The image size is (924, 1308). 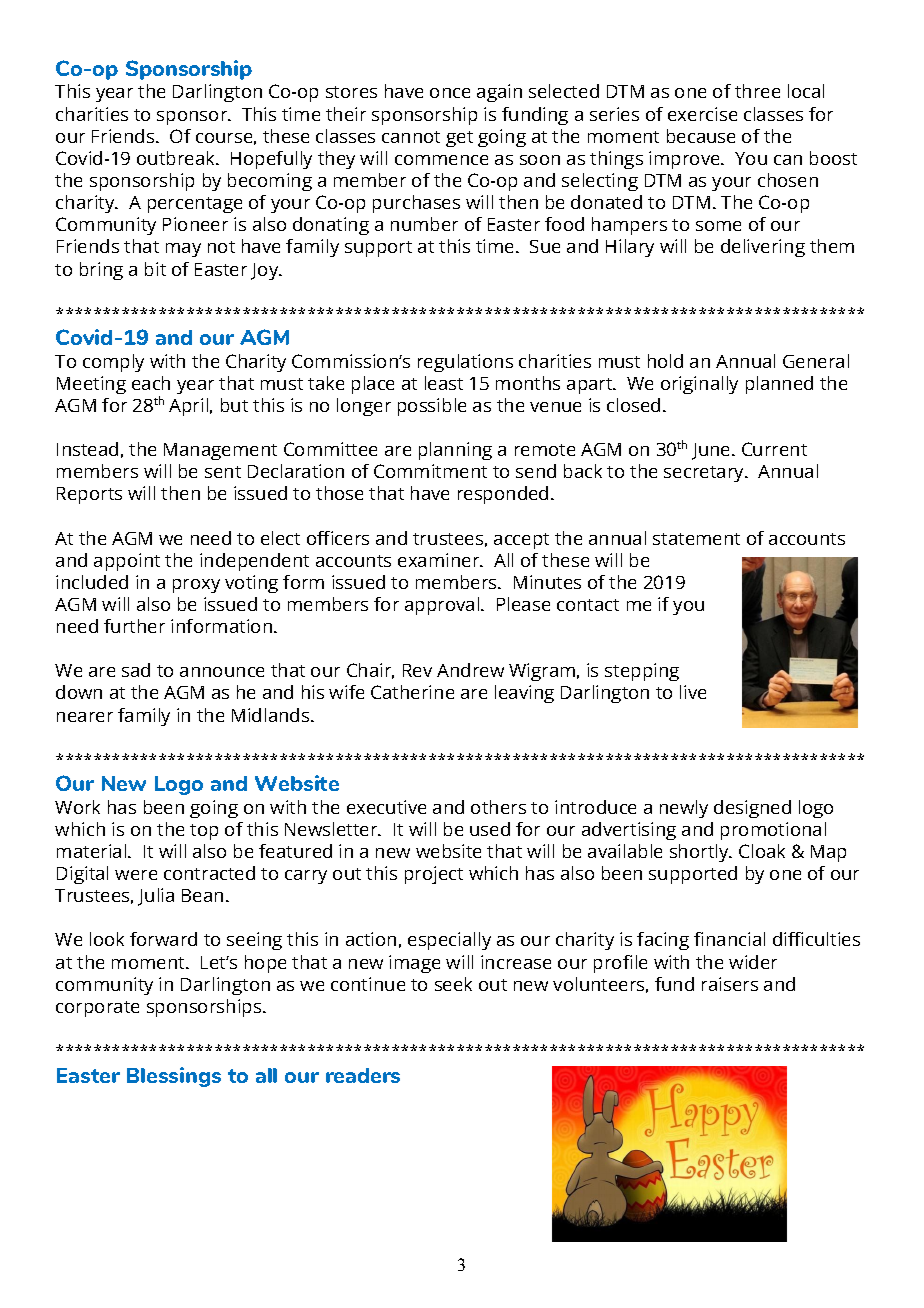 I want to click on Catherine, so click(x=412, y=692).
